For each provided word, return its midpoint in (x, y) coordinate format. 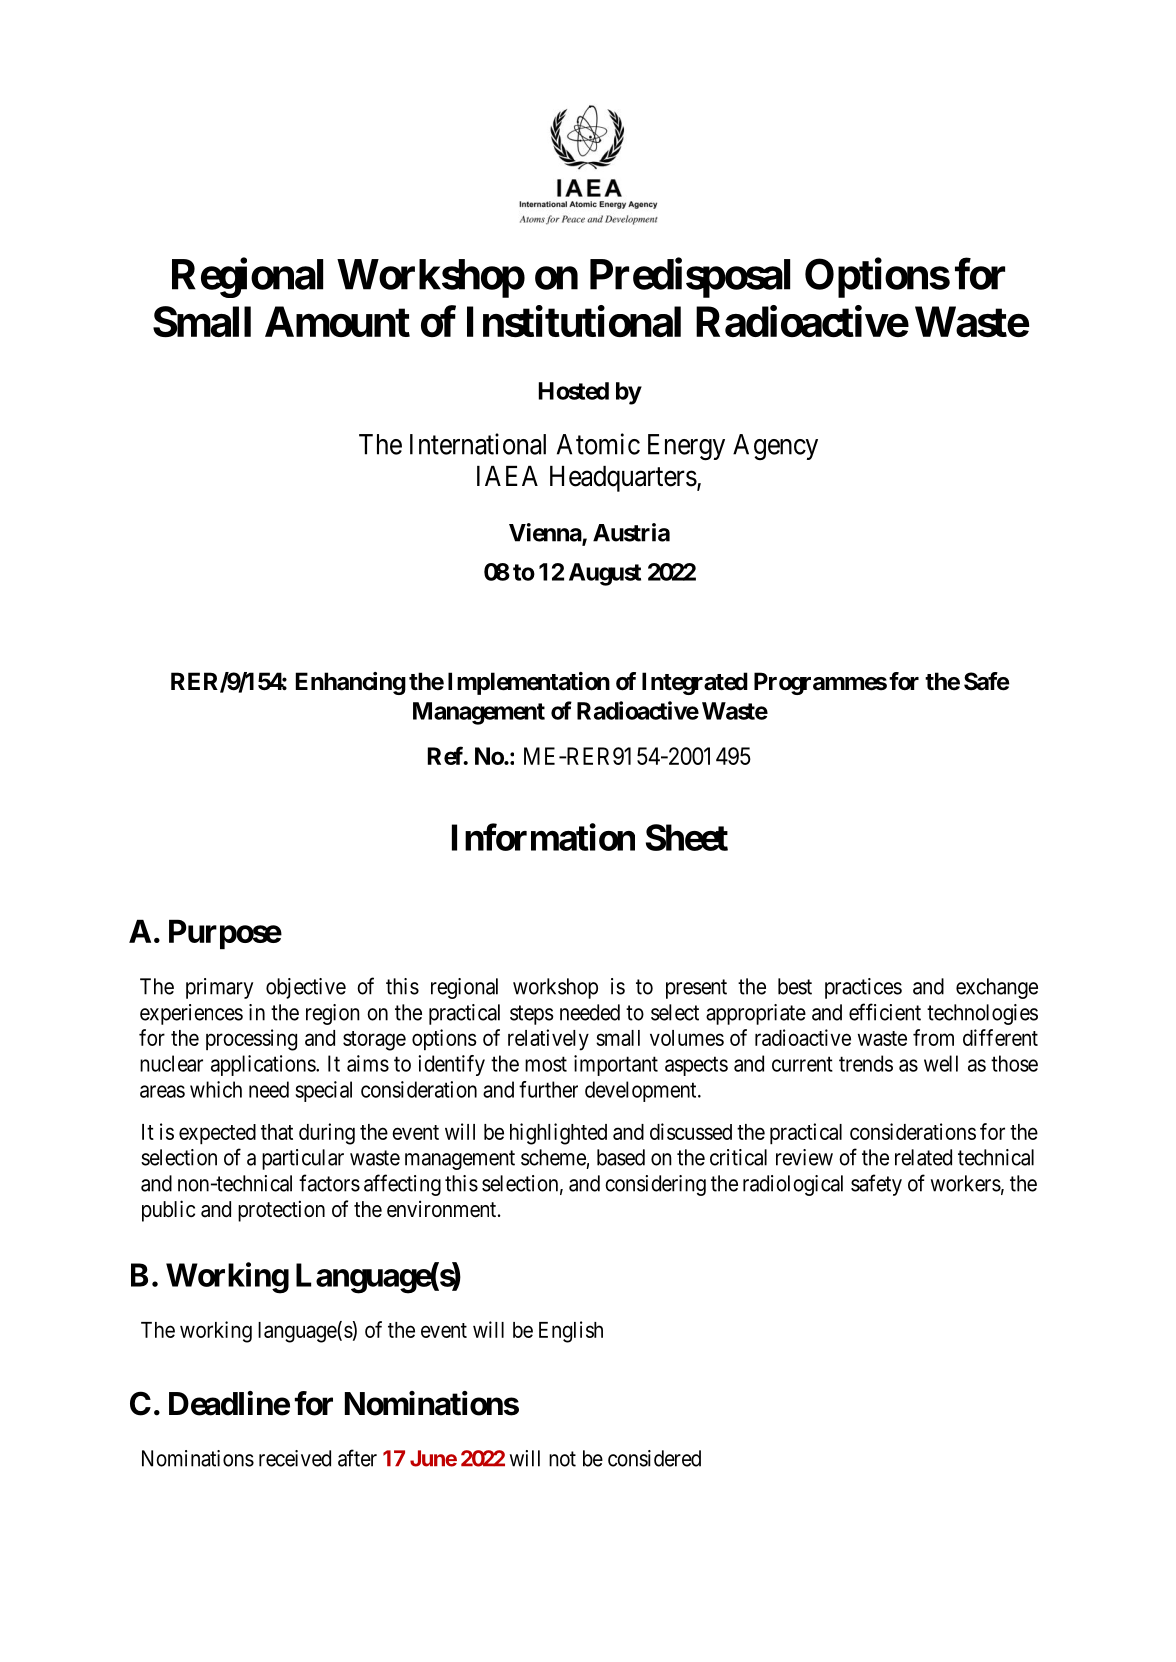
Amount (337, 321)
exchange (997, 988)
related (923, 1157)
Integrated (695, 683)
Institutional (574, 321)
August (605, 574)
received (295, 1458)
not (562, 1459)
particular (303, 1159)
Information (543, 837)
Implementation (529, 683)
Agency (775, 447)
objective (306, 988)
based (621, 1157)
